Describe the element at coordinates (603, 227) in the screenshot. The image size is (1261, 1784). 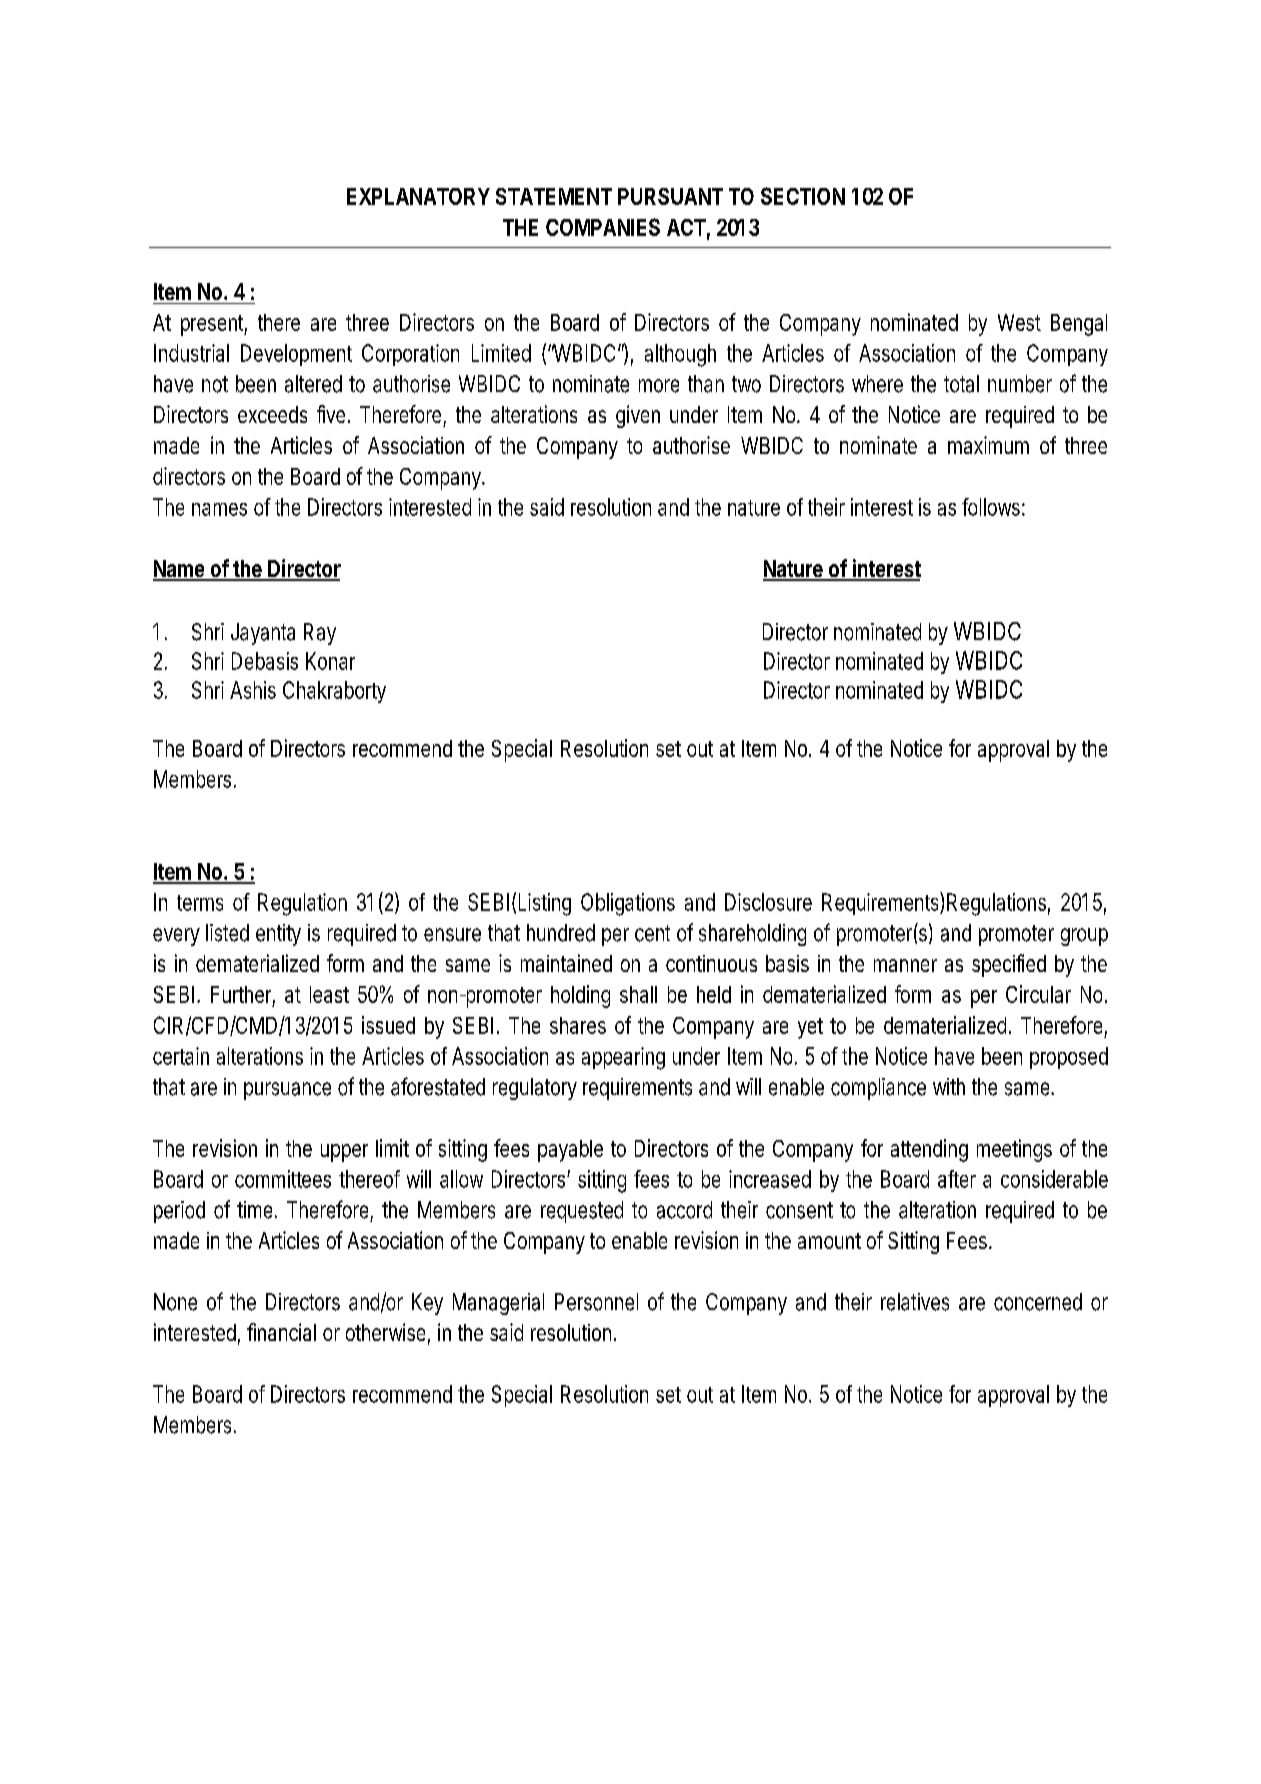
I see `COMPANIES` at that location.
